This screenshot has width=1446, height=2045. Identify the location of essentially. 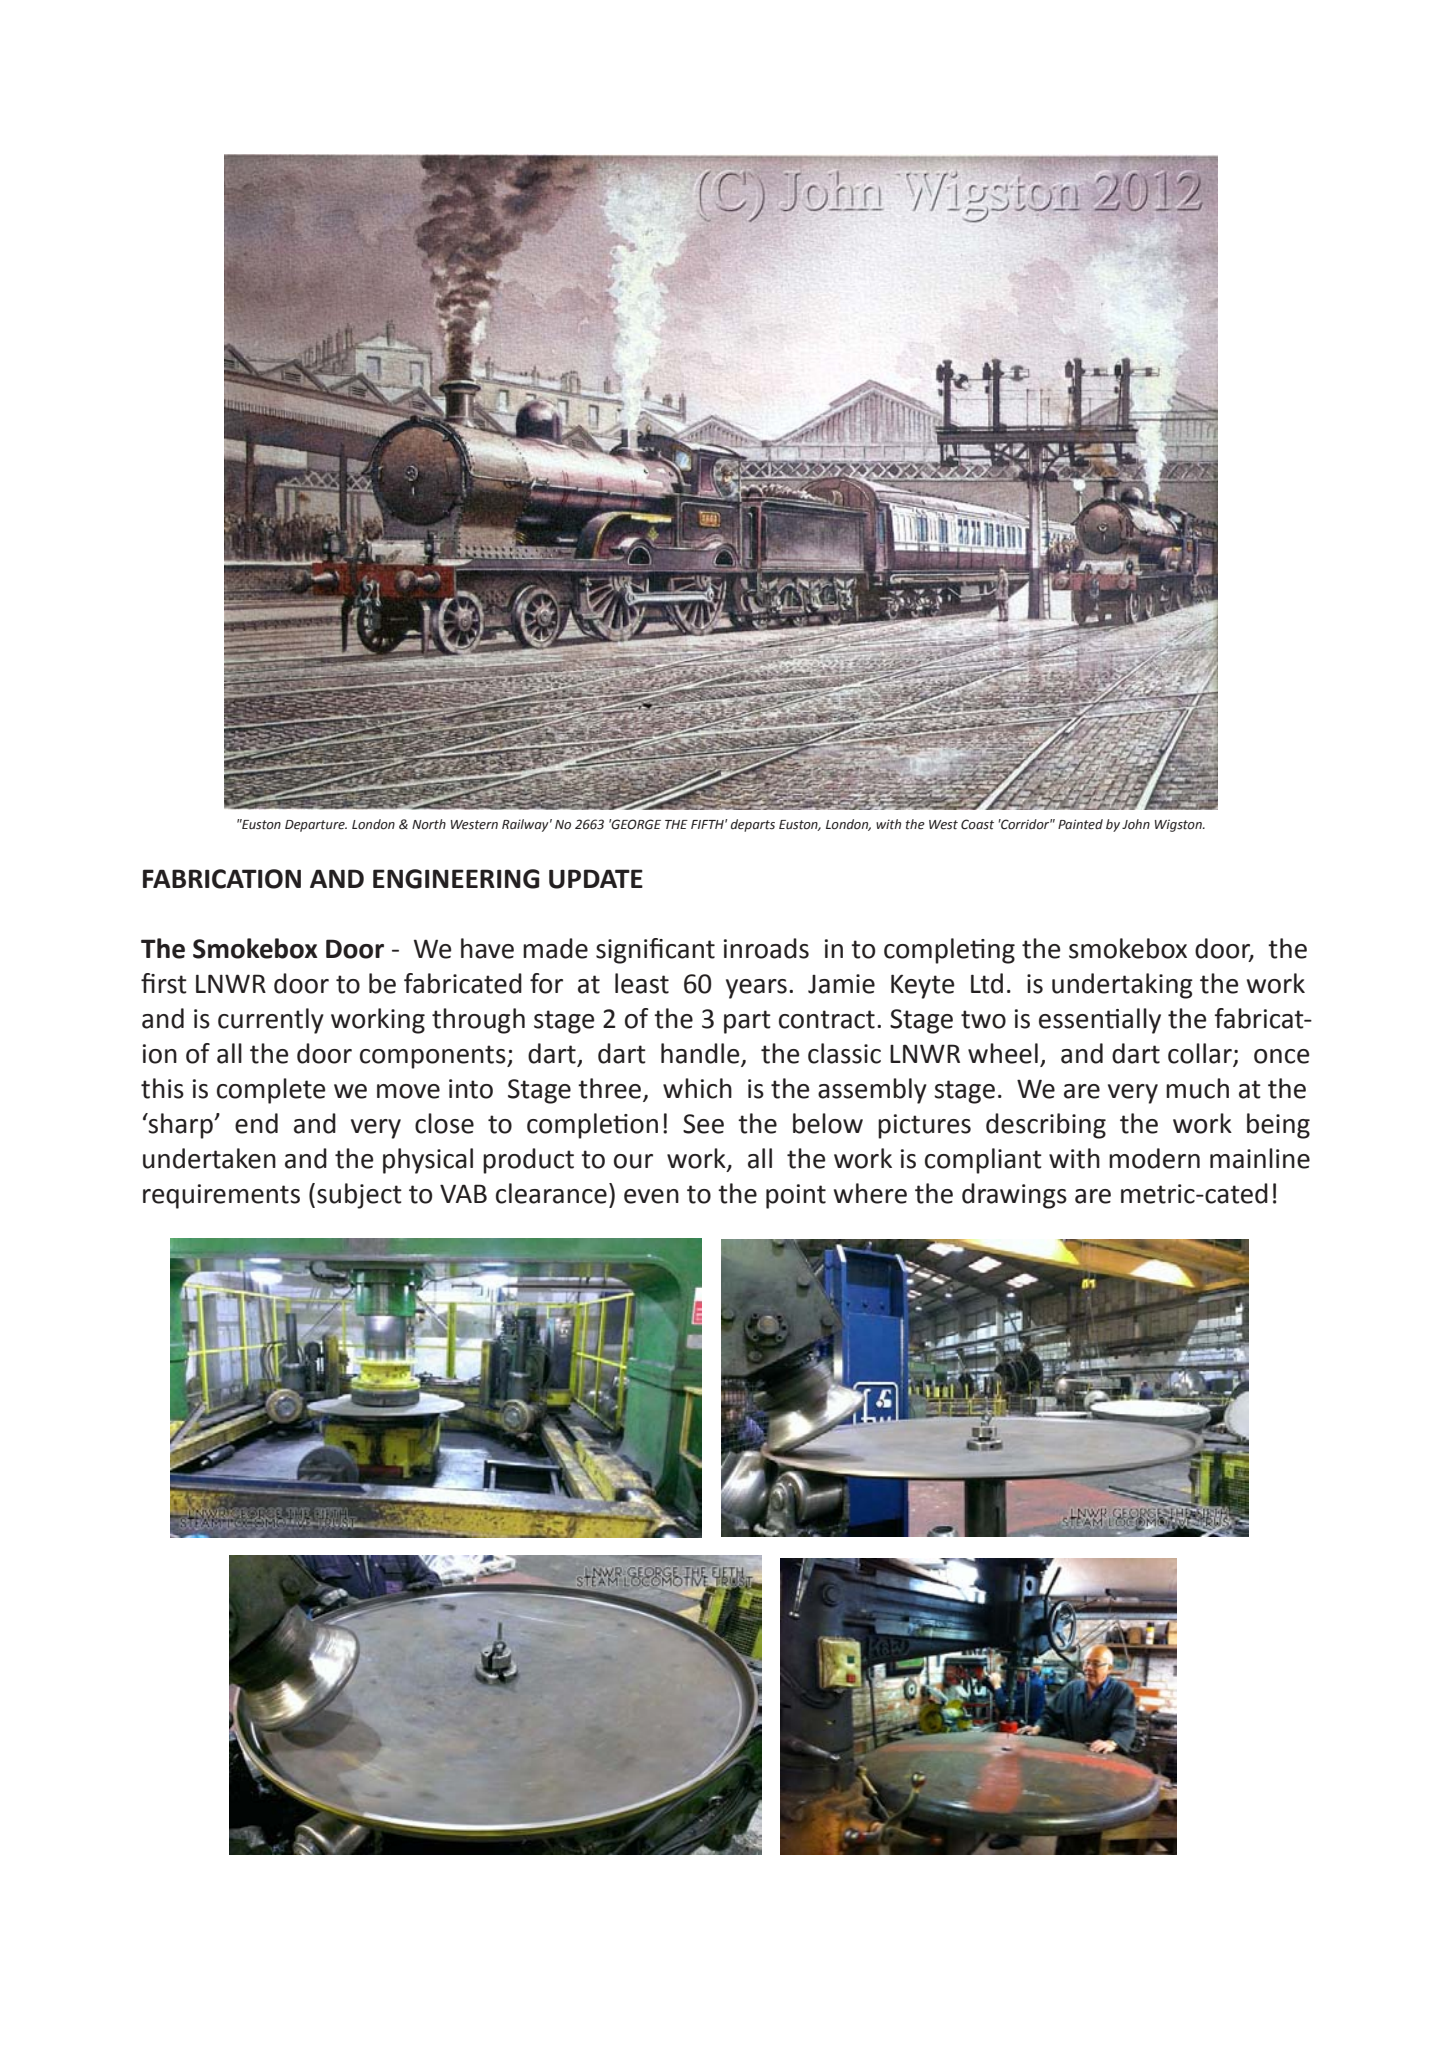
(1100, 1021).
